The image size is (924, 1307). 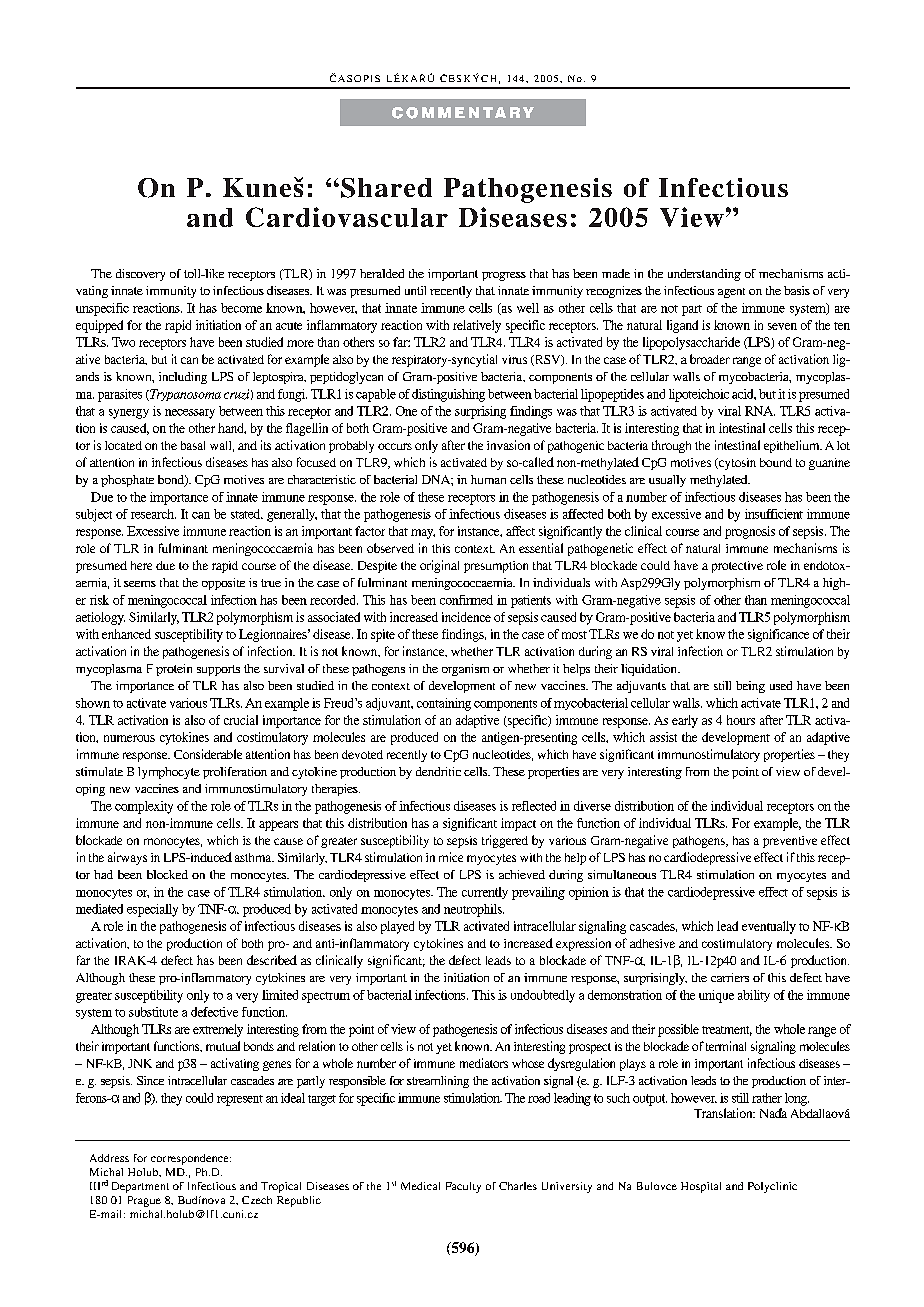 What do you see at coordinates (191, 1159) in the screenshot?
I see `correspondence` at bounding box center [191, 1159].
